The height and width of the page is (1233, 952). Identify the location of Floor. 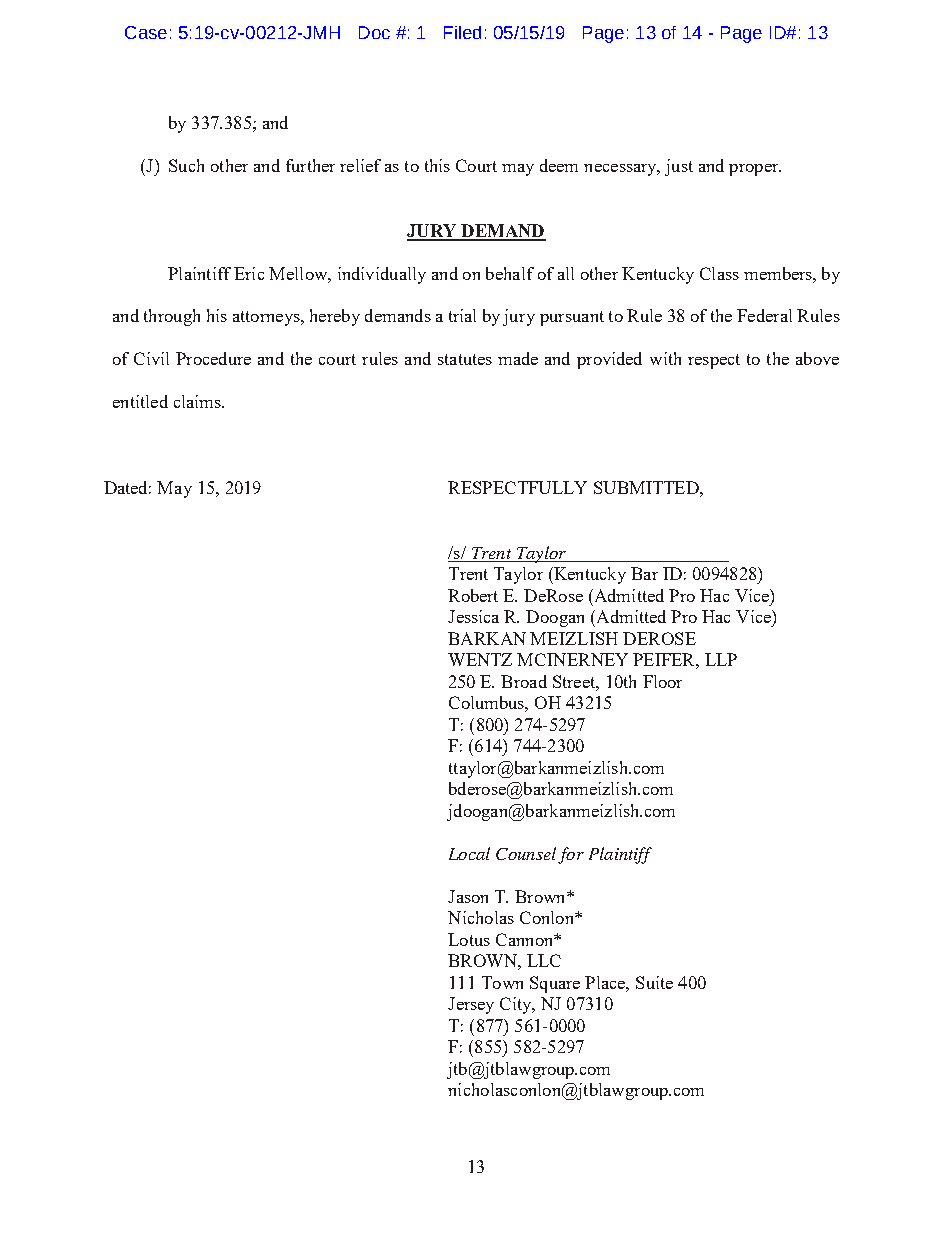
(662, 681).
